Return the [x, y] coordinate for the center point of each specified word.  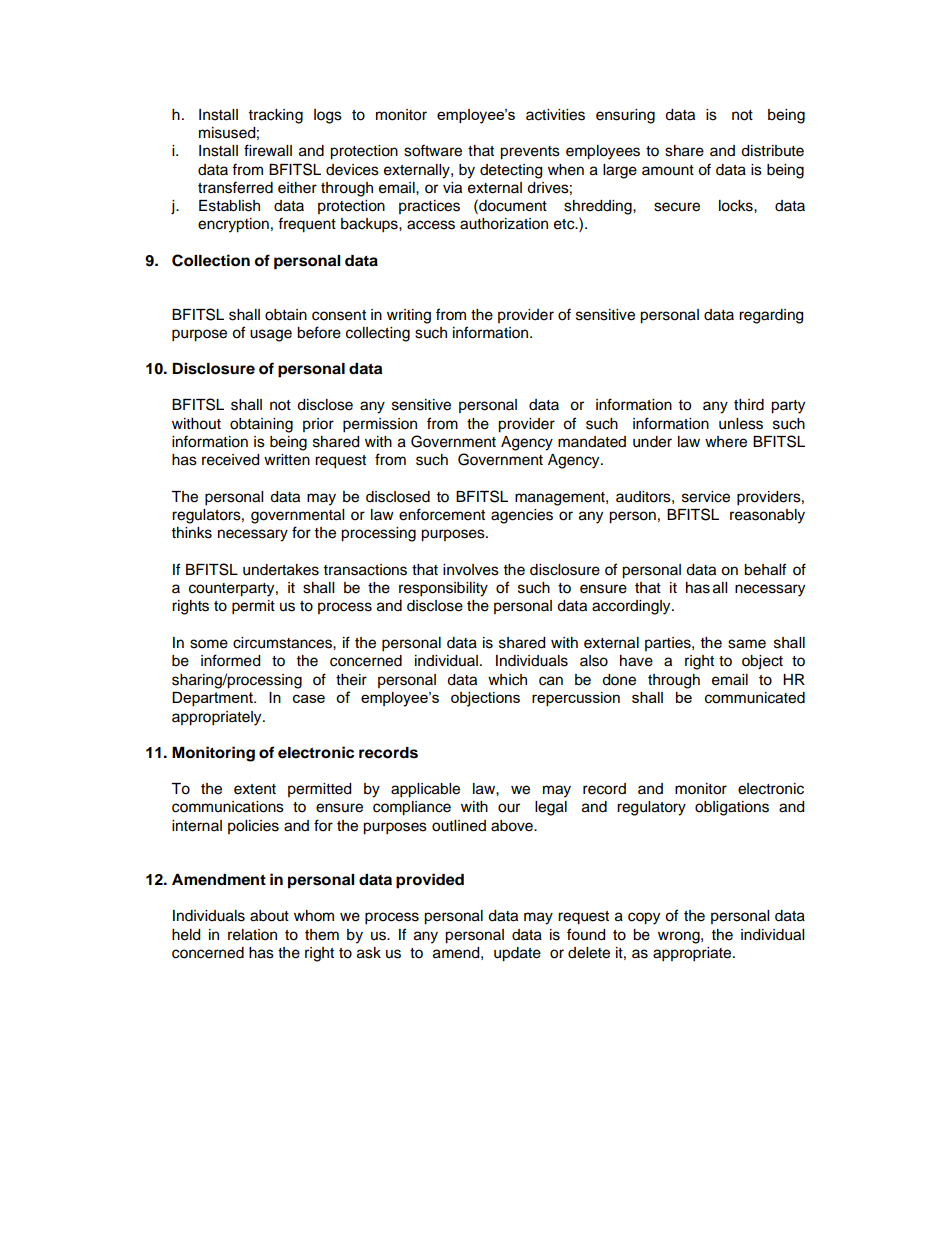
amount [668, 170]
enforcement [442, 514]
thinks [192, 533]
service [706, 497]
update [517, 954]
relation [252, 935]
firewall [268, 150]
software [433, 150]
